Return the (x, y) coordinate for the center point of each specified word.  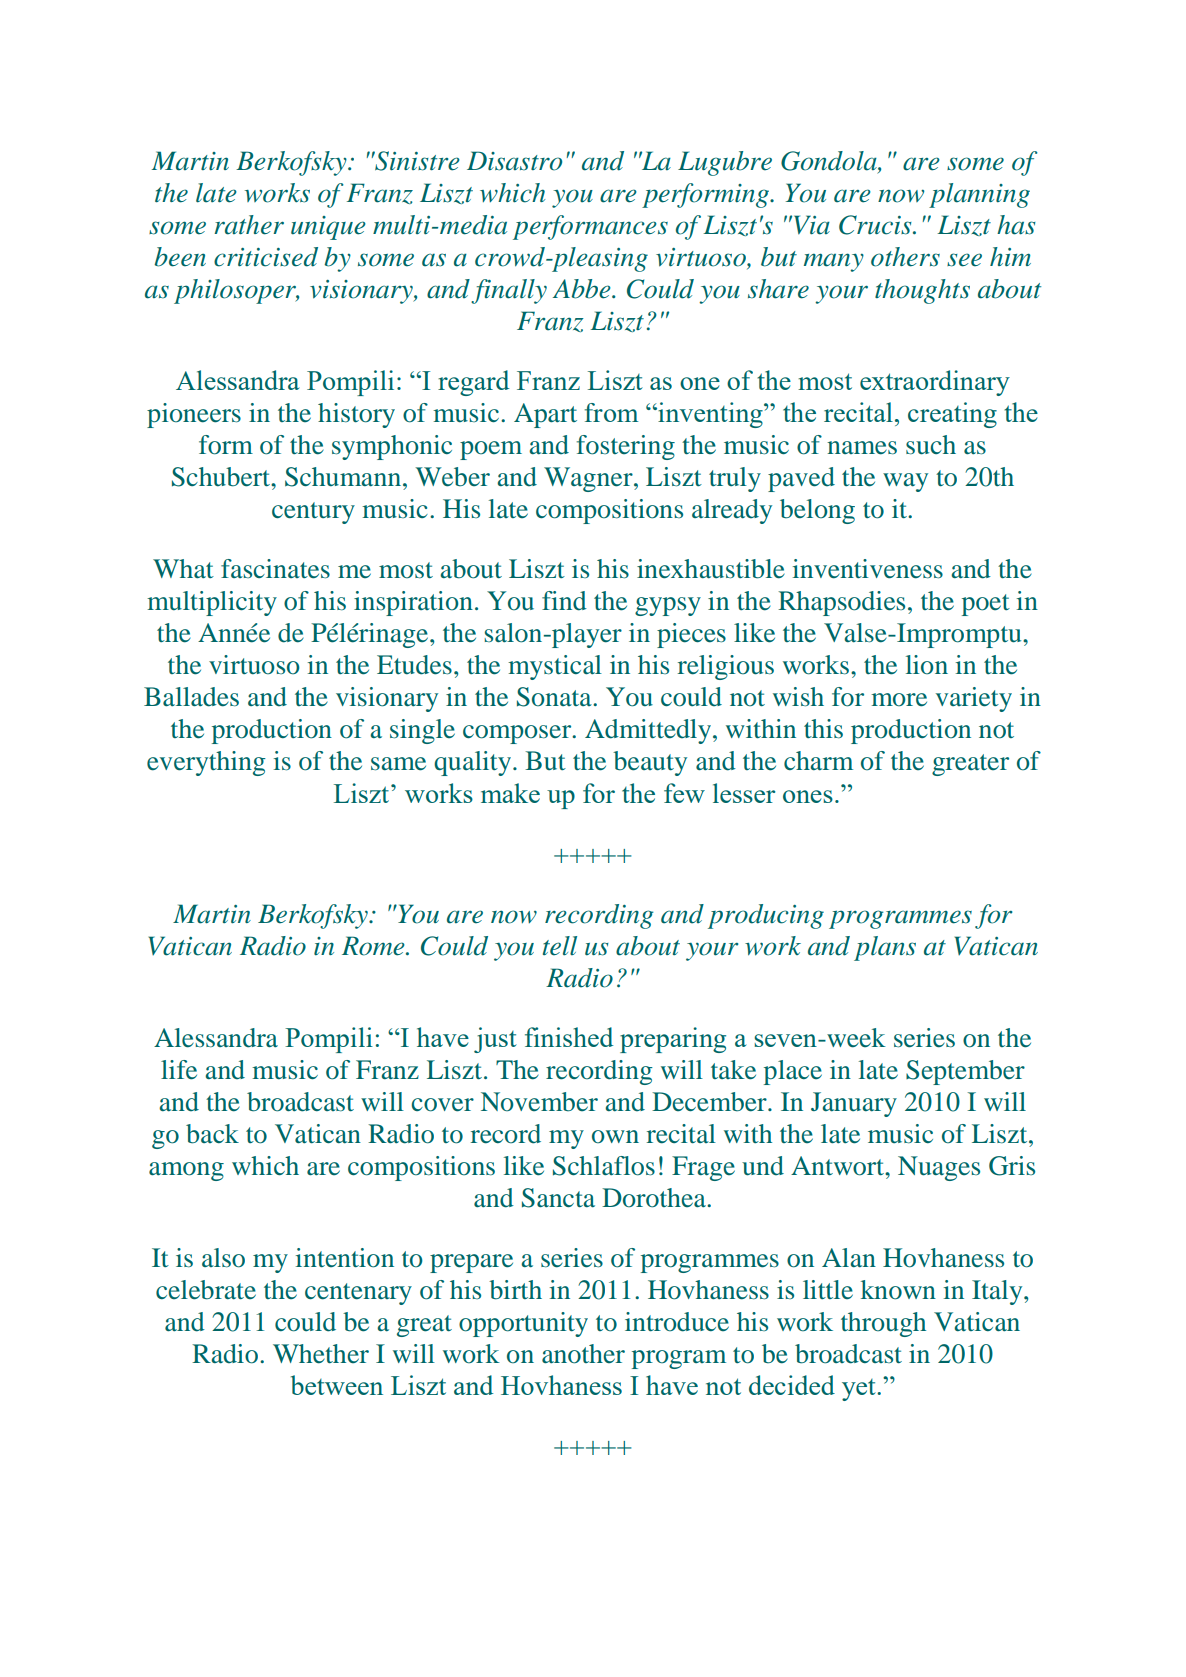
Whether (321, 1354)
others (905, 257)
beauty (650, 763)
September (965, 1072)
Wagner (589, 479)
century (313, 513)
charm (818, 761)
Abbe (583, 289)
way (905, 482)
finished (569, 1037)
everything (206, 763)
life (179, 1070)
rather (249, 225)
